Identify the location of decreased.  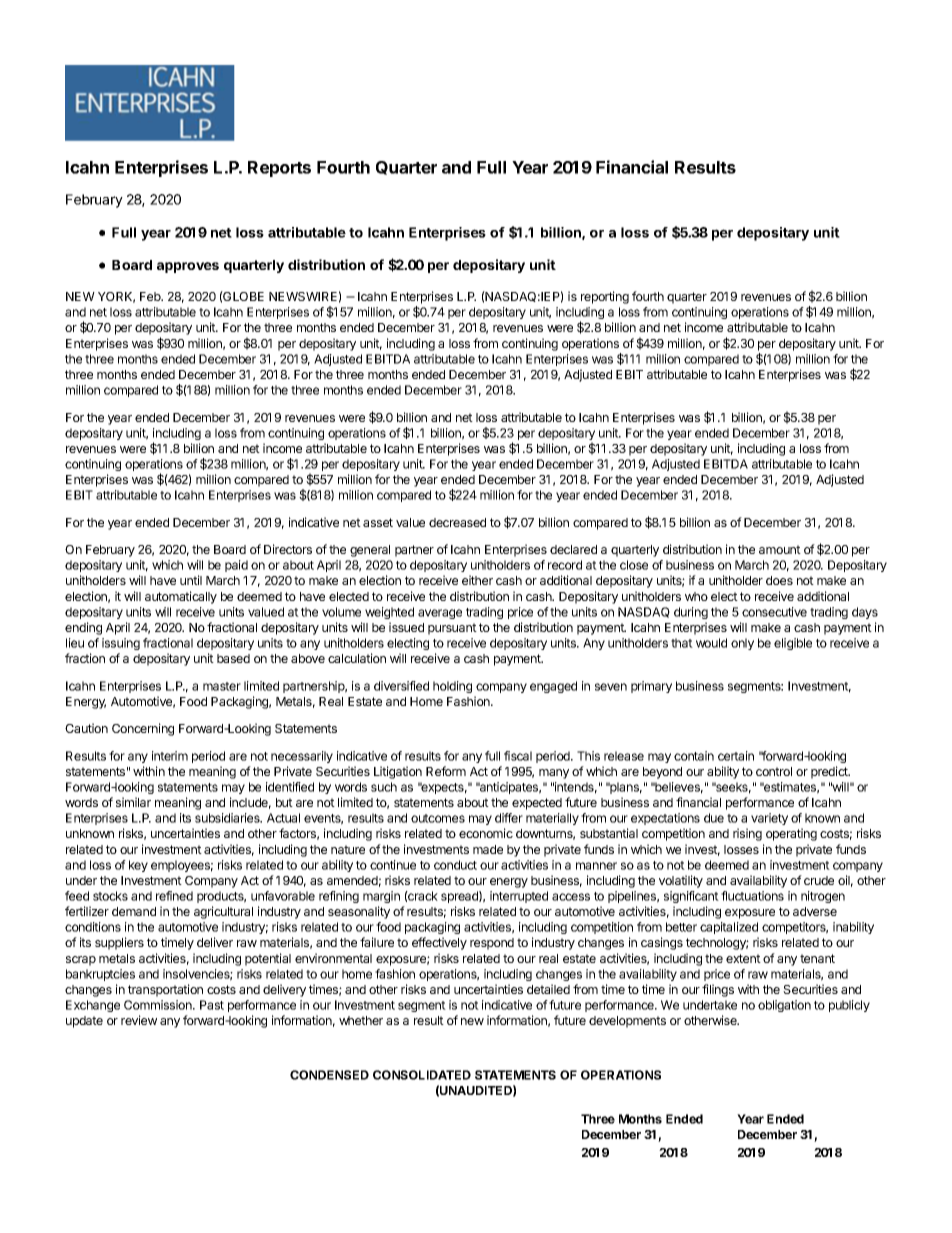
(457, 522).
